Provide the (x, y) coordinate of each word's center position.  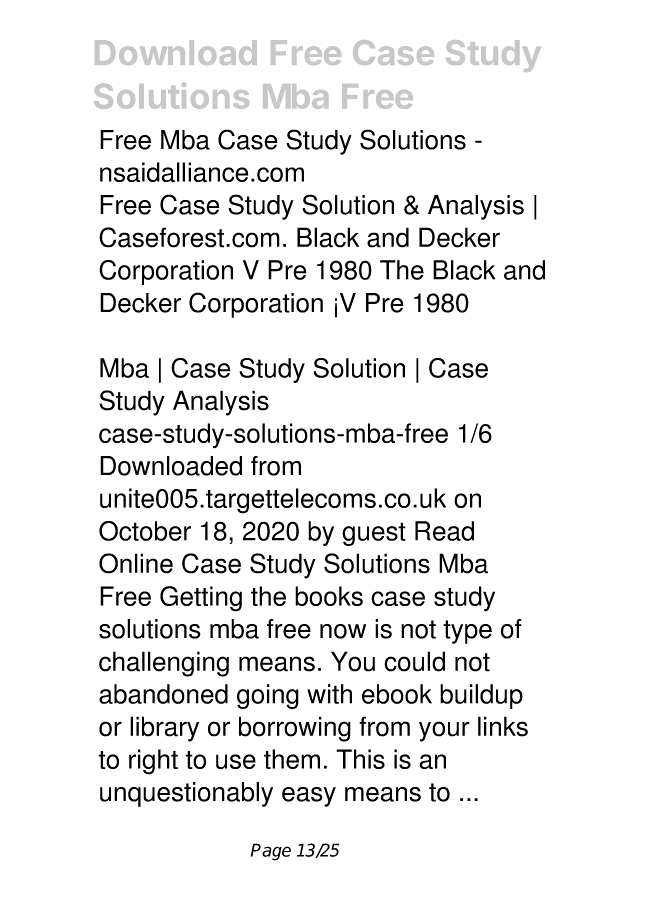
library (164, 729)
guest (374, 534)
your (444, 731)
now (343, 631)
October (145, 531)
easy (309, 797)
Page (271, 852)
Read (444, 531)
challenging (164, 664)
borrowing (295, 729)
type (467, 632)
